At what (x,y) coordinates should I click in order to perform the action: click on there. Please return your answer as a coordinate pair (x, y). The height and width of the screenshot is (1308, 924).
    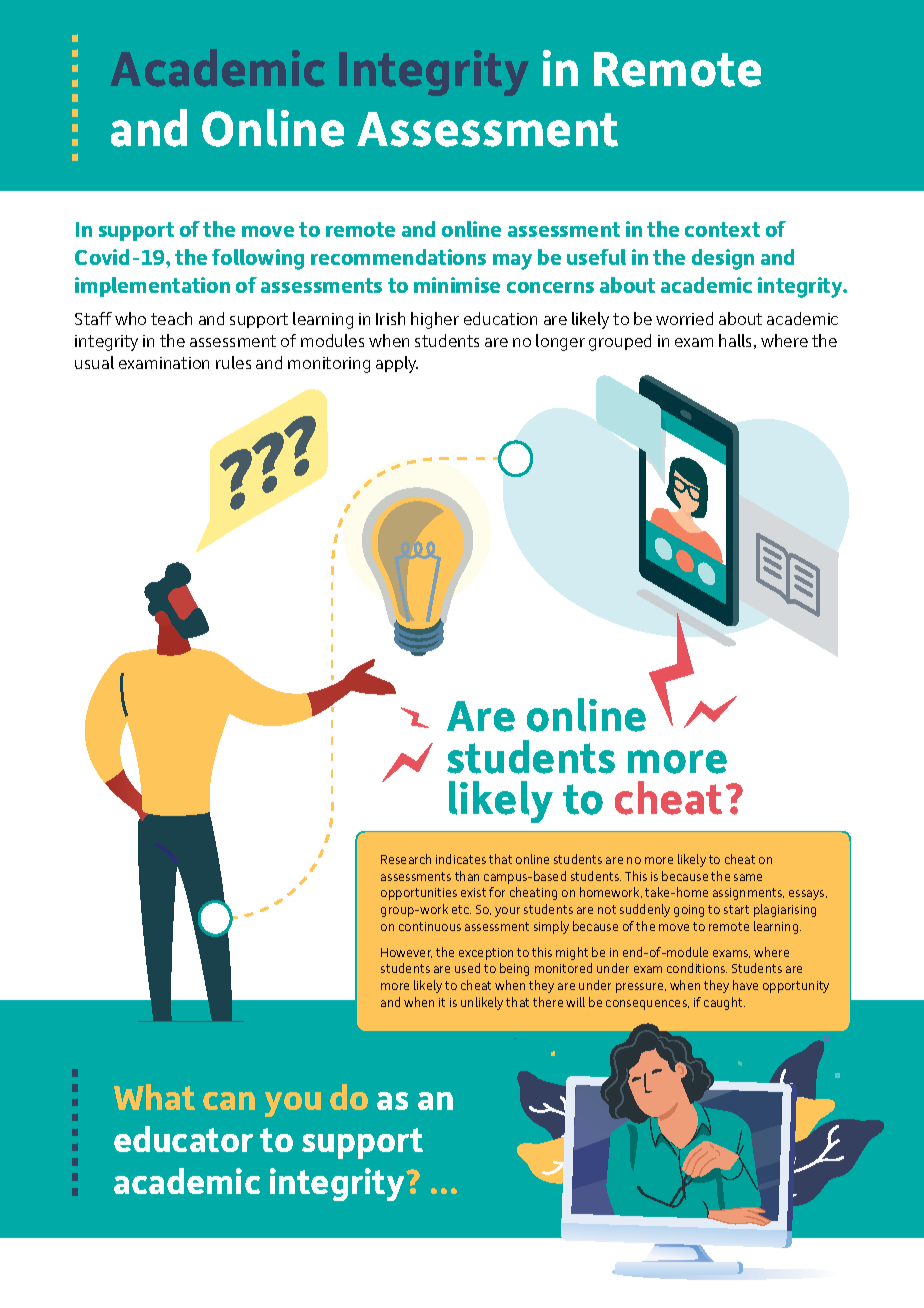
    Looking at the image, I should click on (548, 1002).
